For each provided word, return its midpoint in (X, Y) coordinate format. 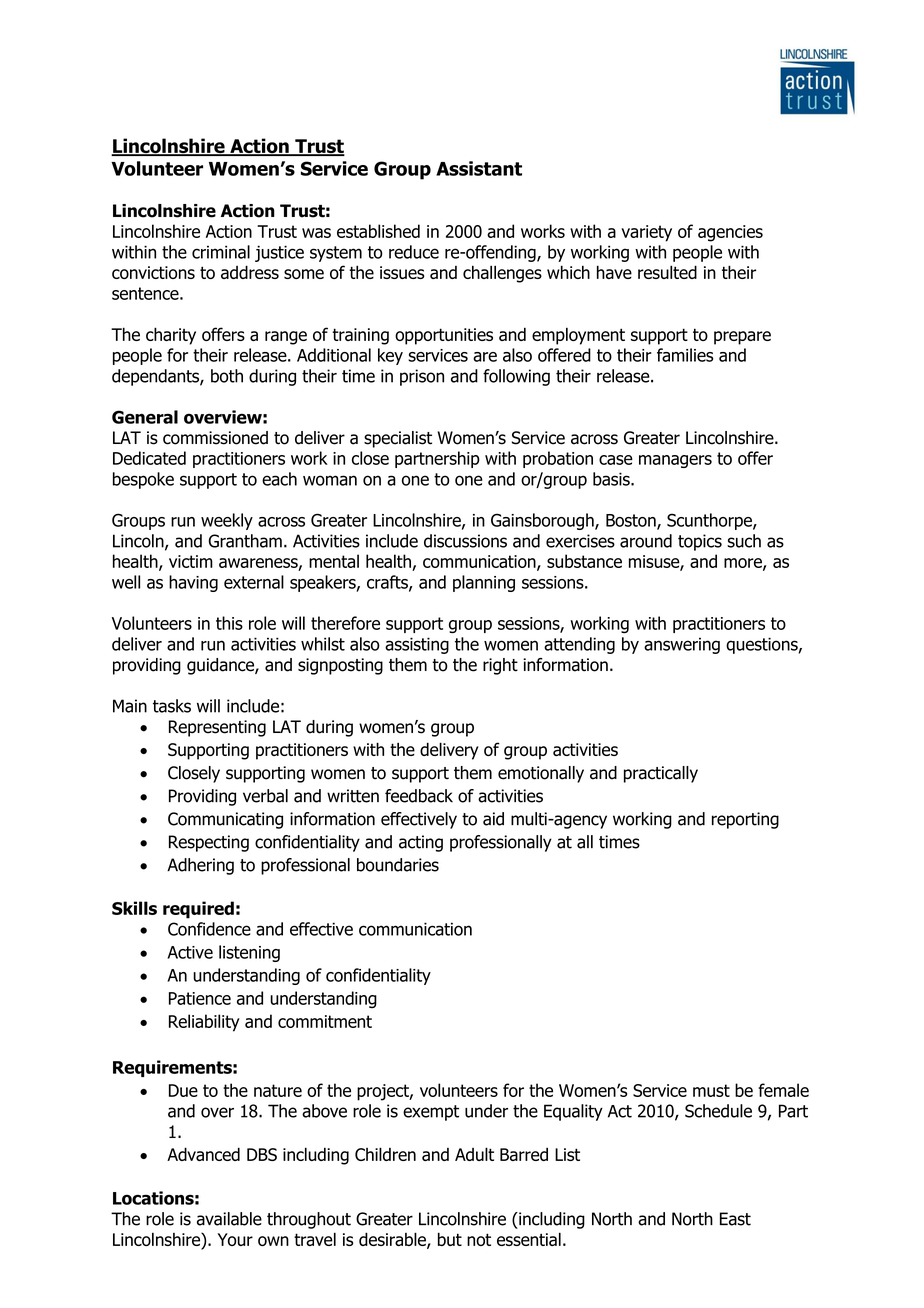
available (229, 1219)
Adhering (200, 866)
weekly (227, 521)
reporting (745, 820)
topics (700, 542)
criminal (221, 252)
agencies (730, 233)
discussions (465, 541)
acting (421, 843)
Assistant (479, 168)
